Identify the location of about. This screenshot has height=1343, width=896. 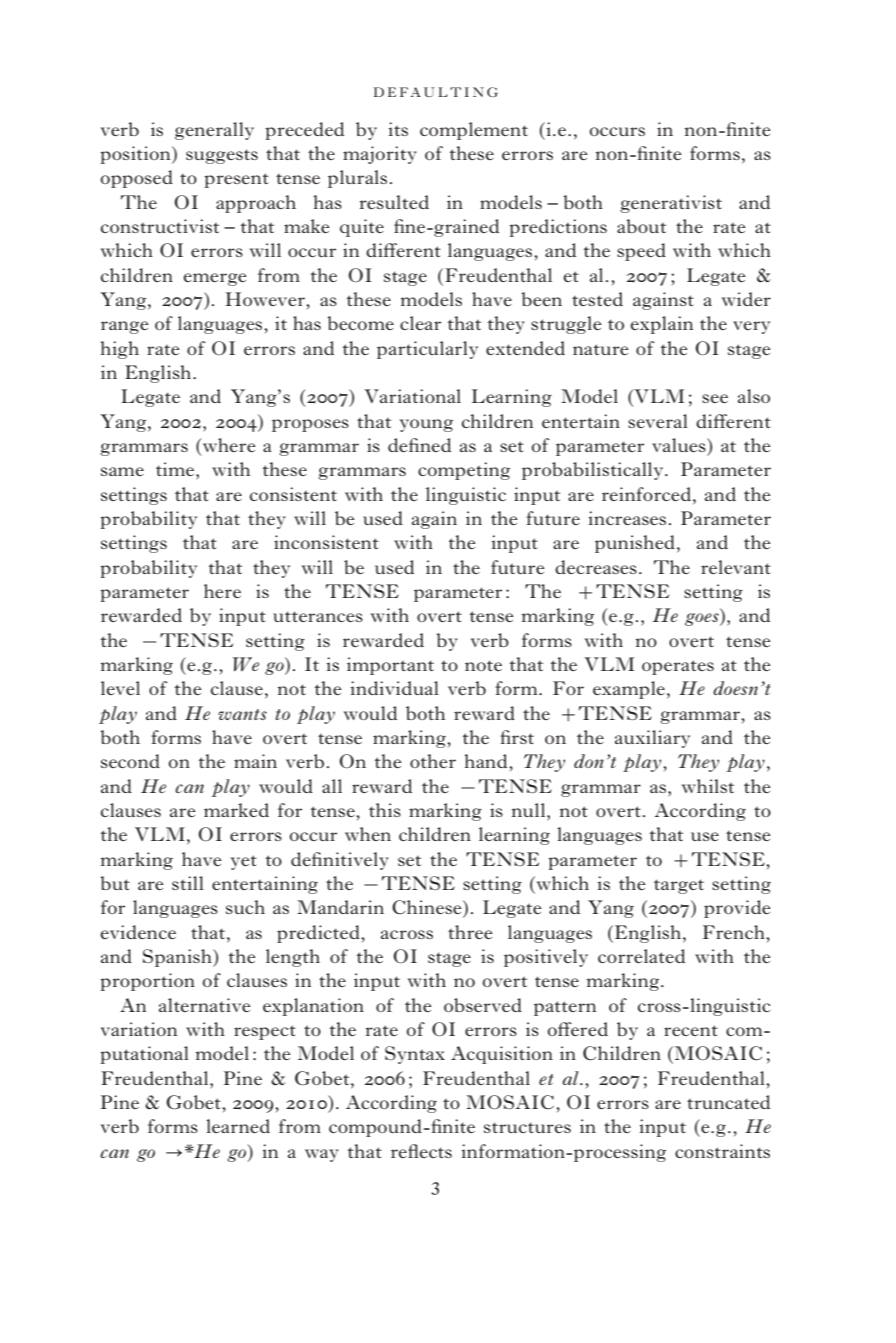
(641, 226).
